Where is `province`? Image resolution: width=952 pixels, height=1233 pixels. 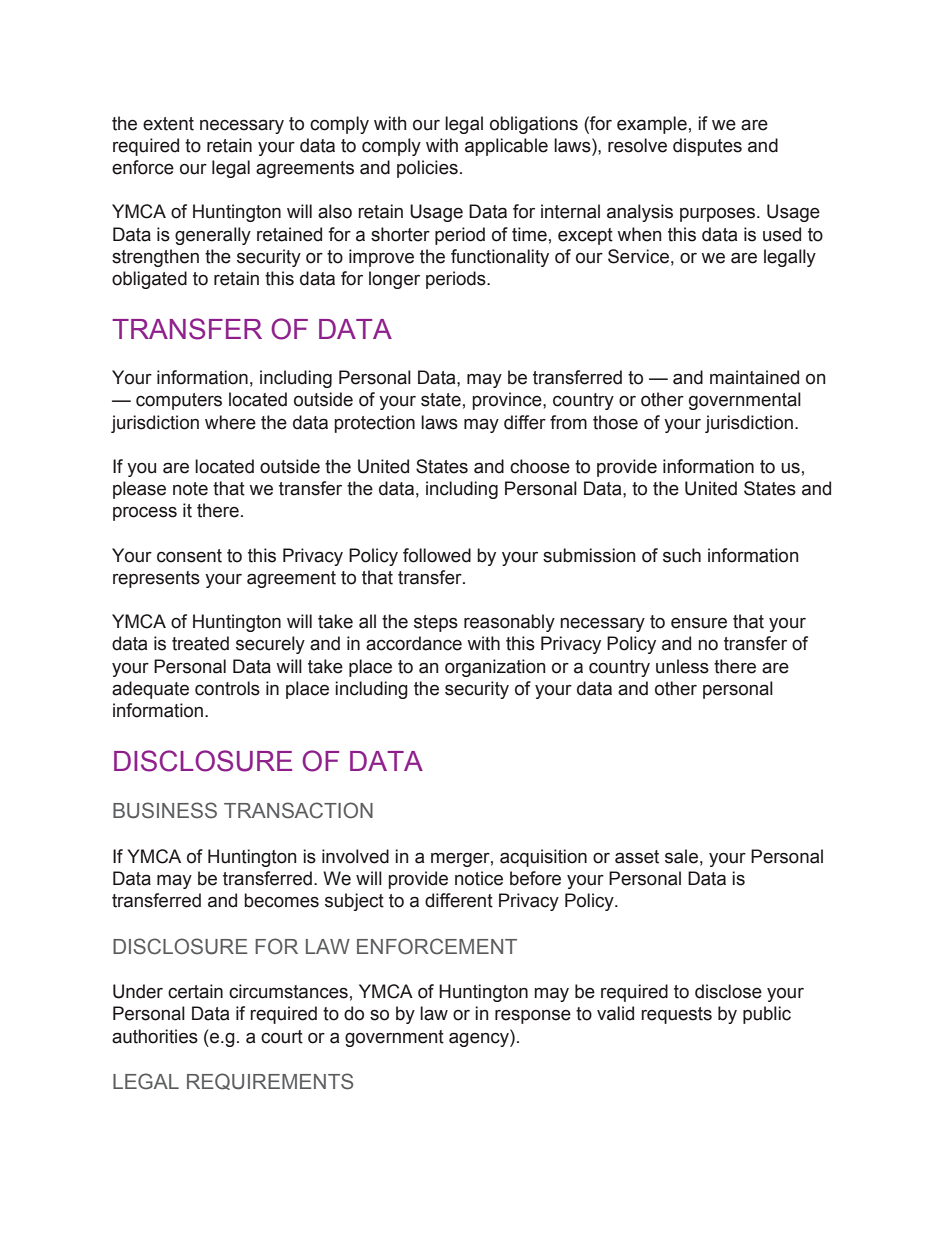
province is located at coordinates (508, 401).
